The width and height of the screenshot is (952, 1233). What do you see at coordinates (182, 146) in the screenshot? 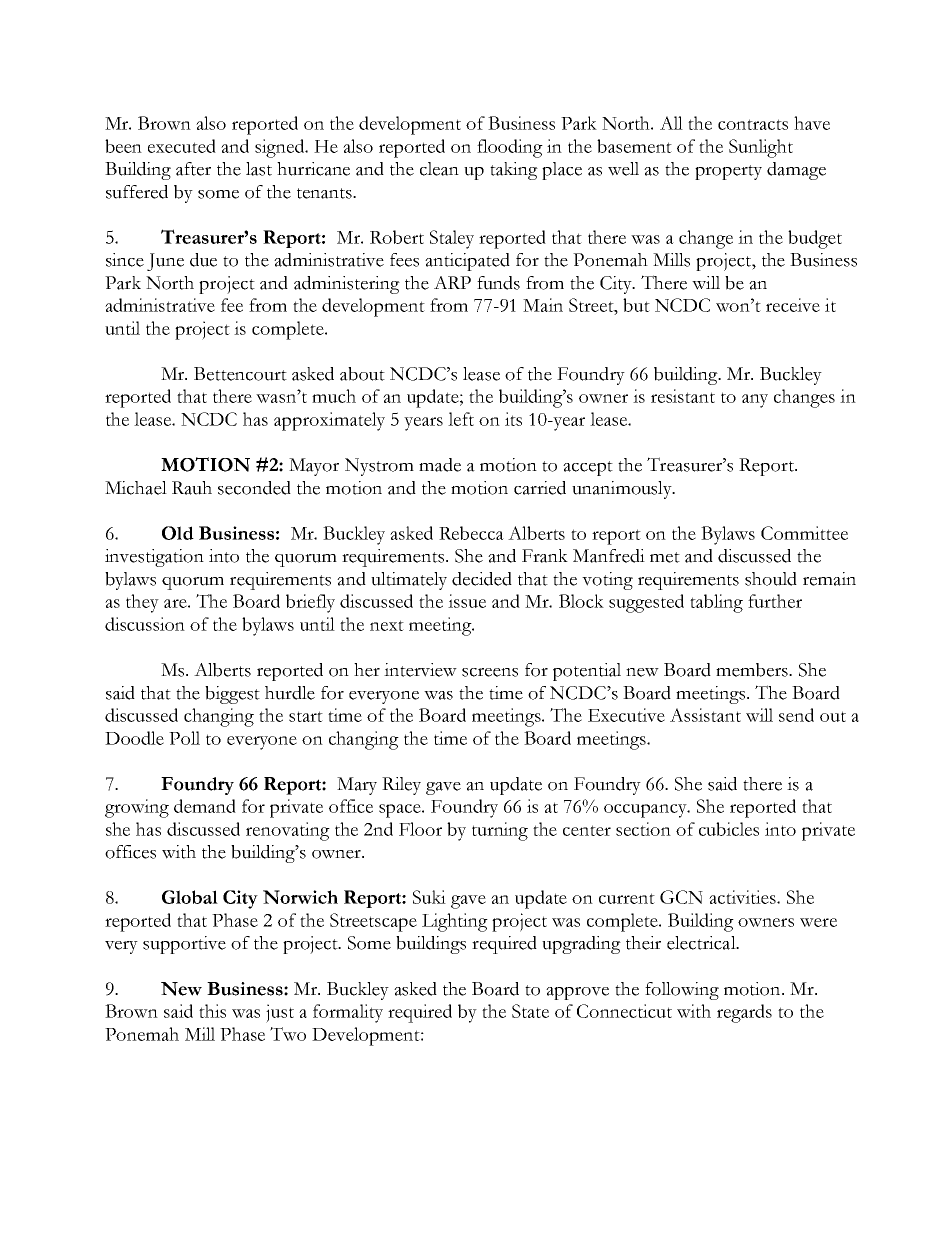
I see `executed` at bounding box center [182, 146].
